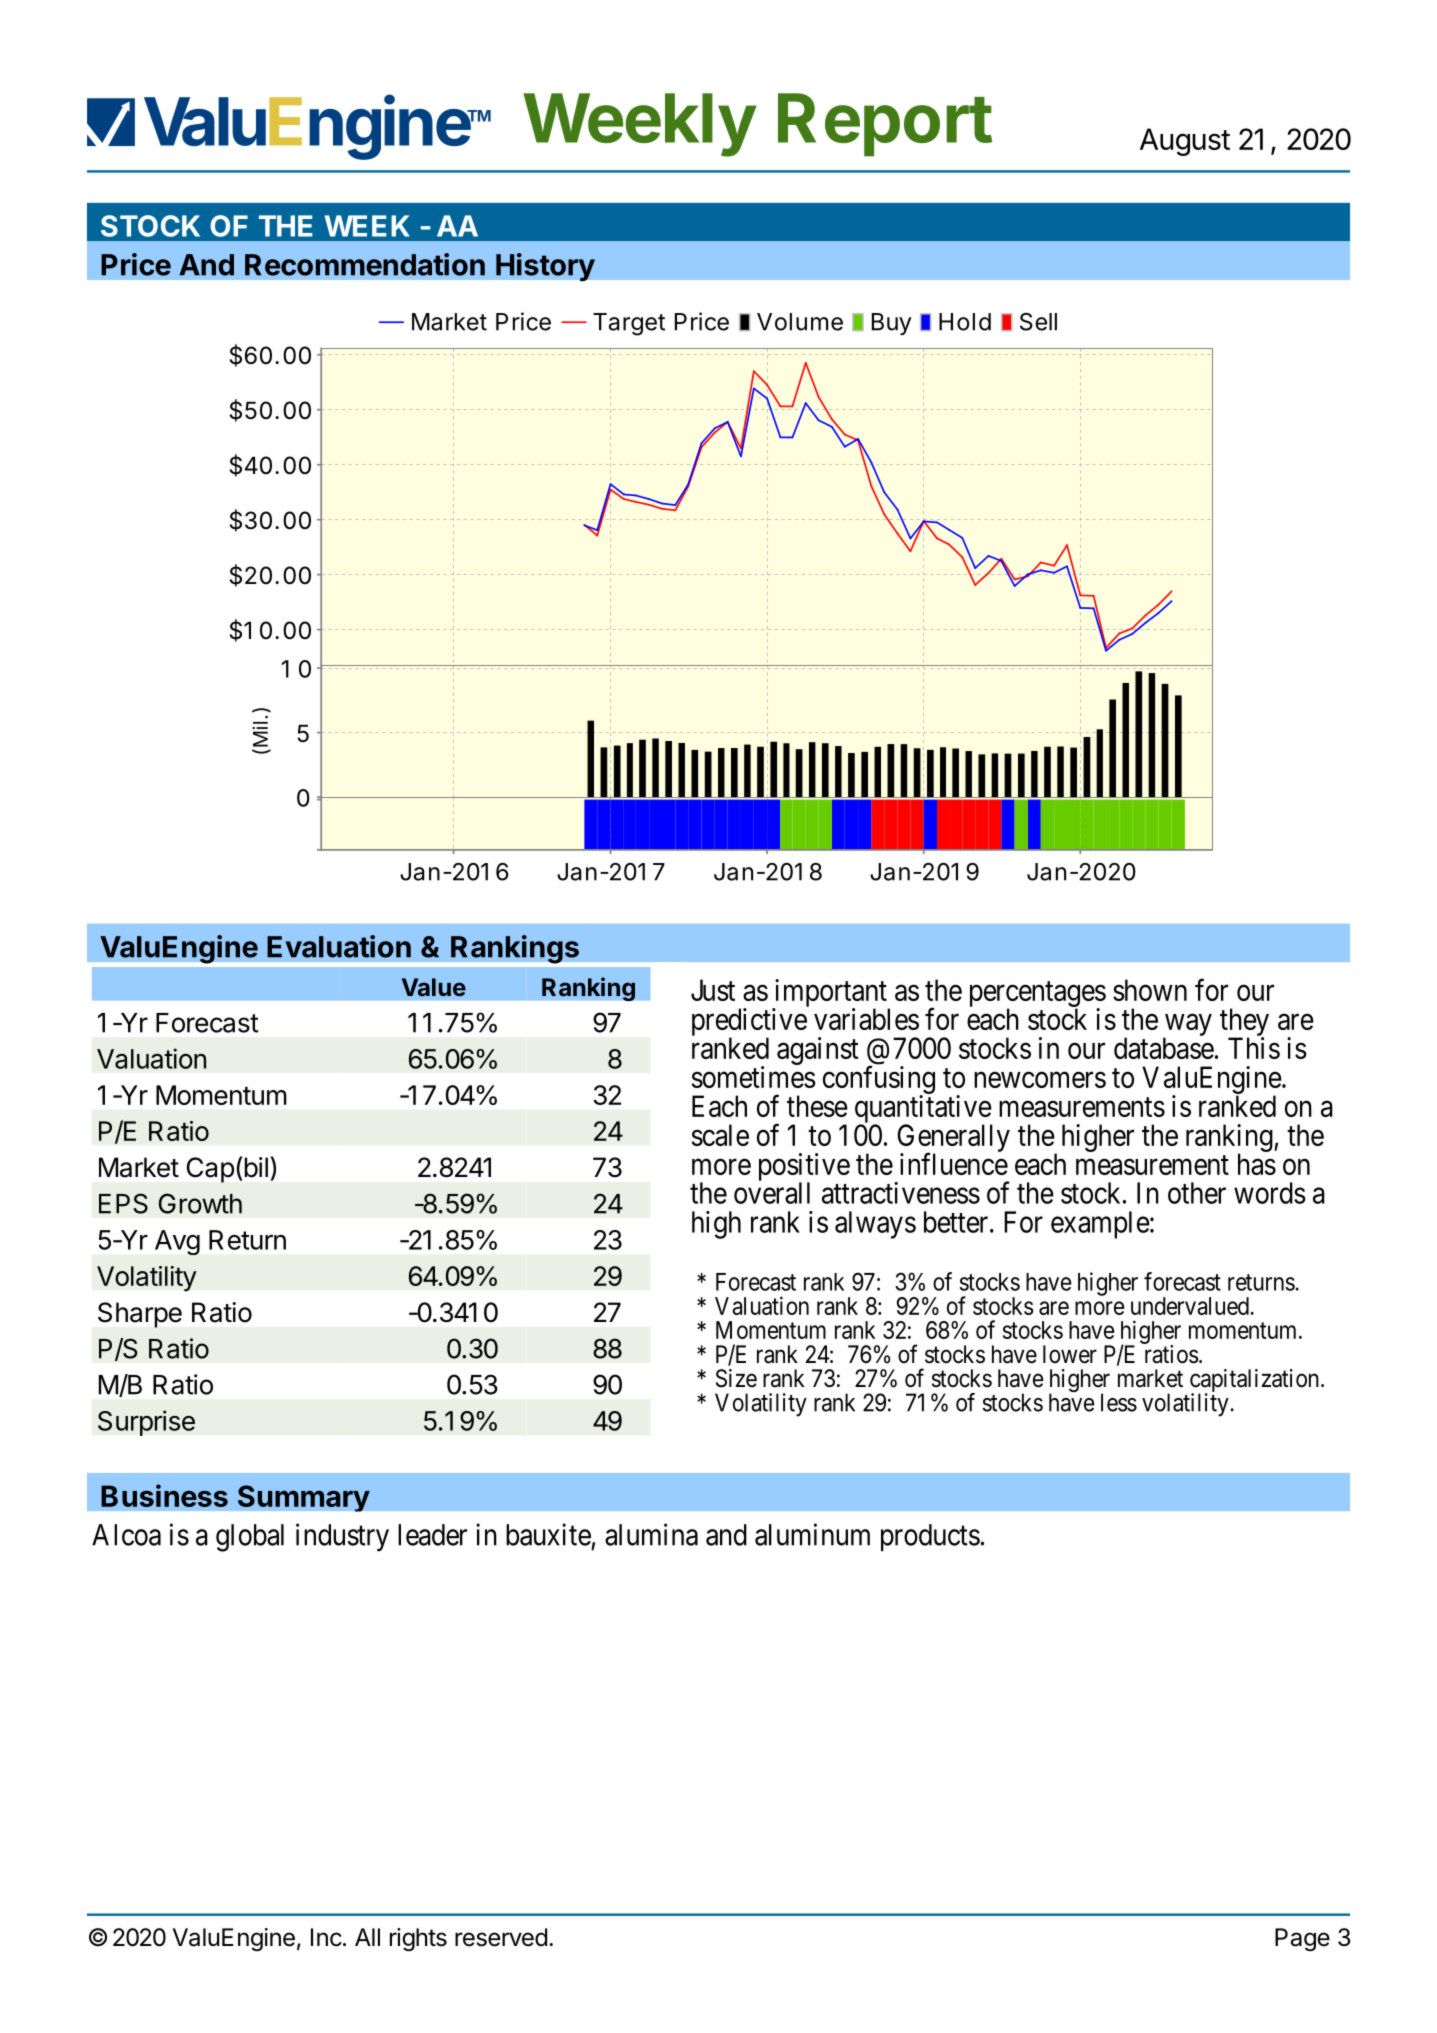 This document has width=1437, height=2033. Describe the element at coordinates (365, 264) in the document. I see `Recommendation` at that location.
